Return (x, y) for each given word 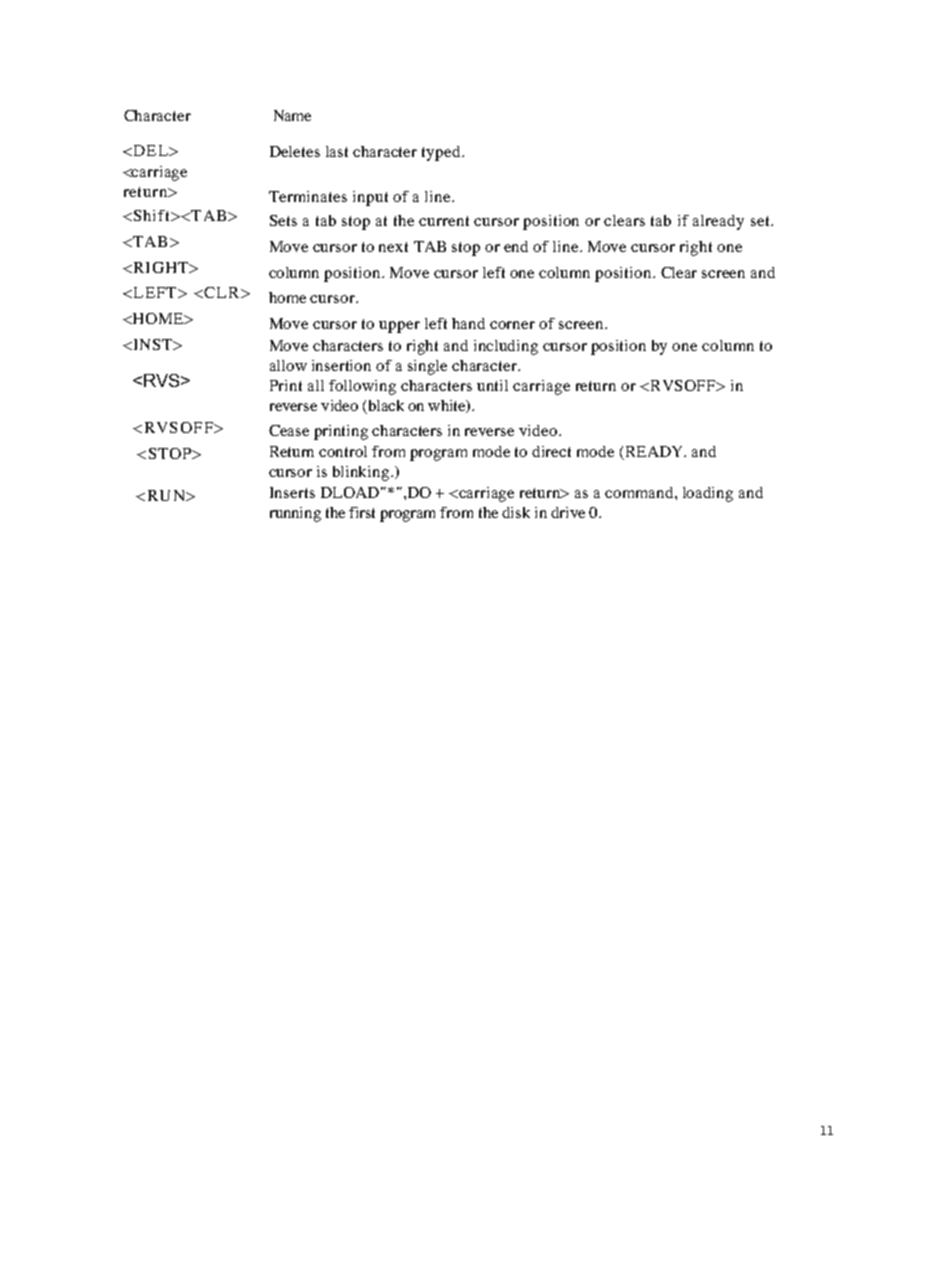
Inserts (292, 492)
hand (468, 323)
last (337, 151)
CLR (223, 292)
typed (442, 153)
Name (292, 115)
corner (512, 325)
